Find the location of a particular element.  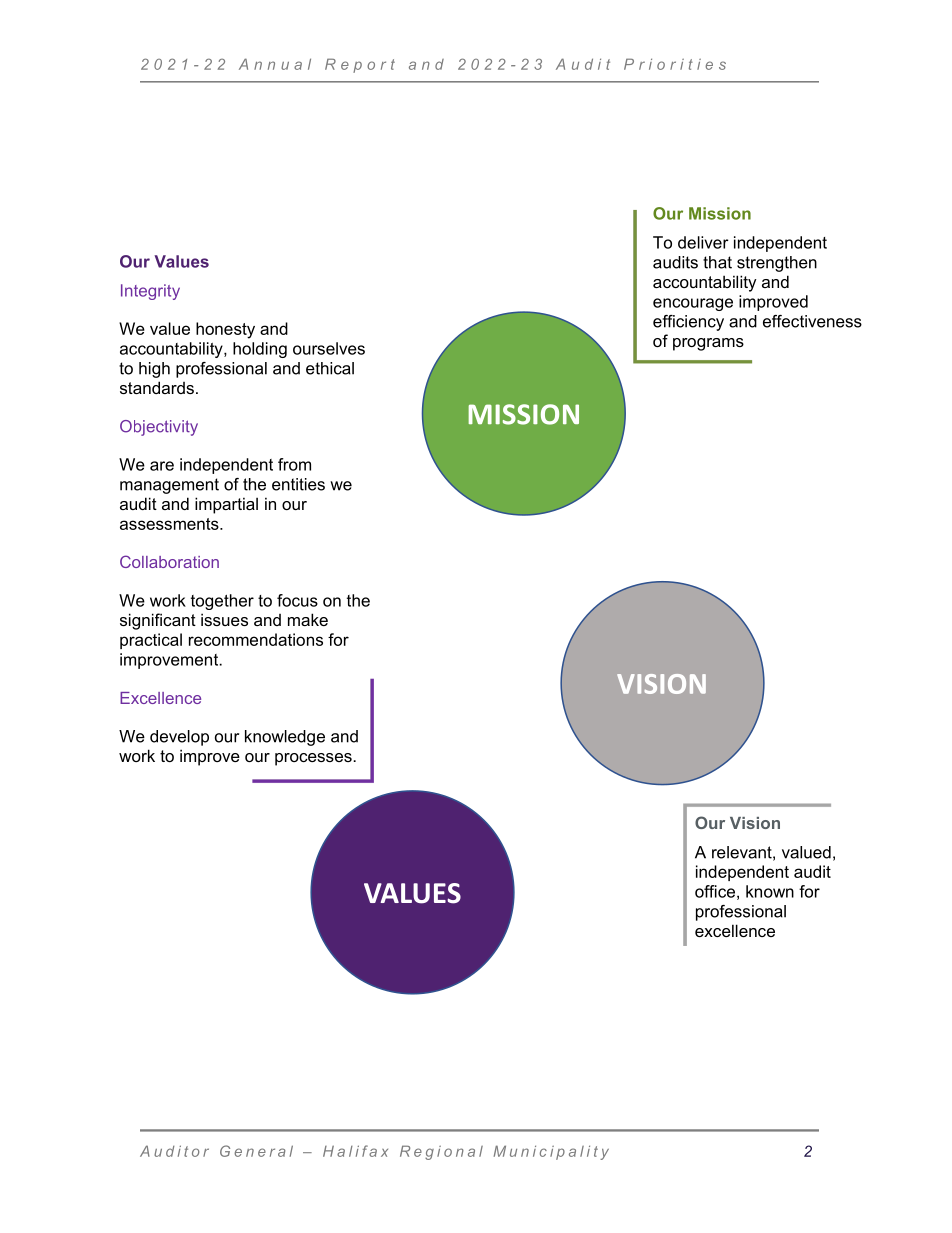

programs is located at coordinates (708, 344).
